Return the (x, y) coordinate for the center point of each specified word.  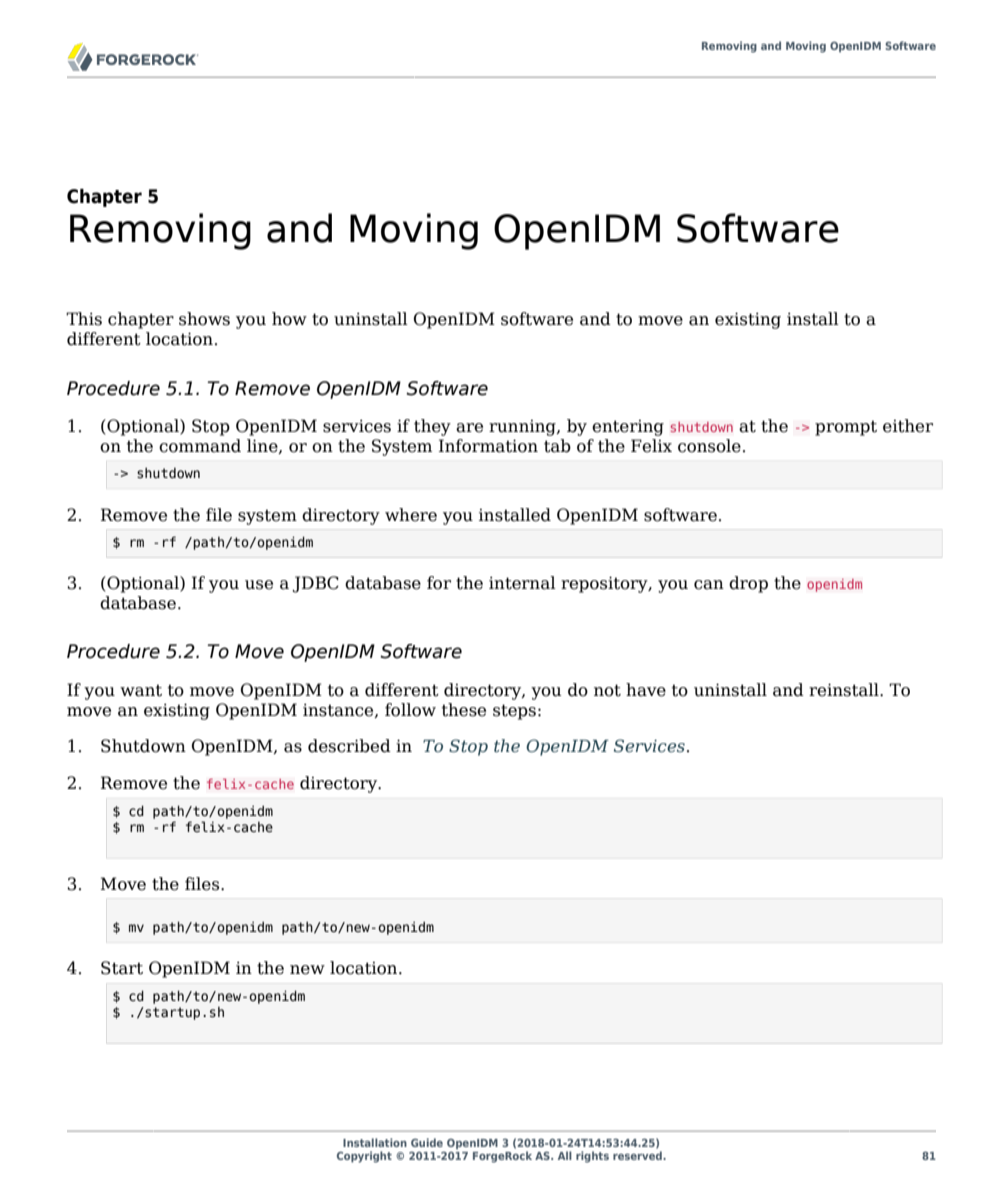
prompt (846, 428)
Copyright (364, 1157)
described (349, 746)
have (646, 690)
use (259, 585)
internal (522, 583)
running (523, 428)
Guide (427, 1142)
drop (748, 584)
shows (204, 319)
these (464, 710)
